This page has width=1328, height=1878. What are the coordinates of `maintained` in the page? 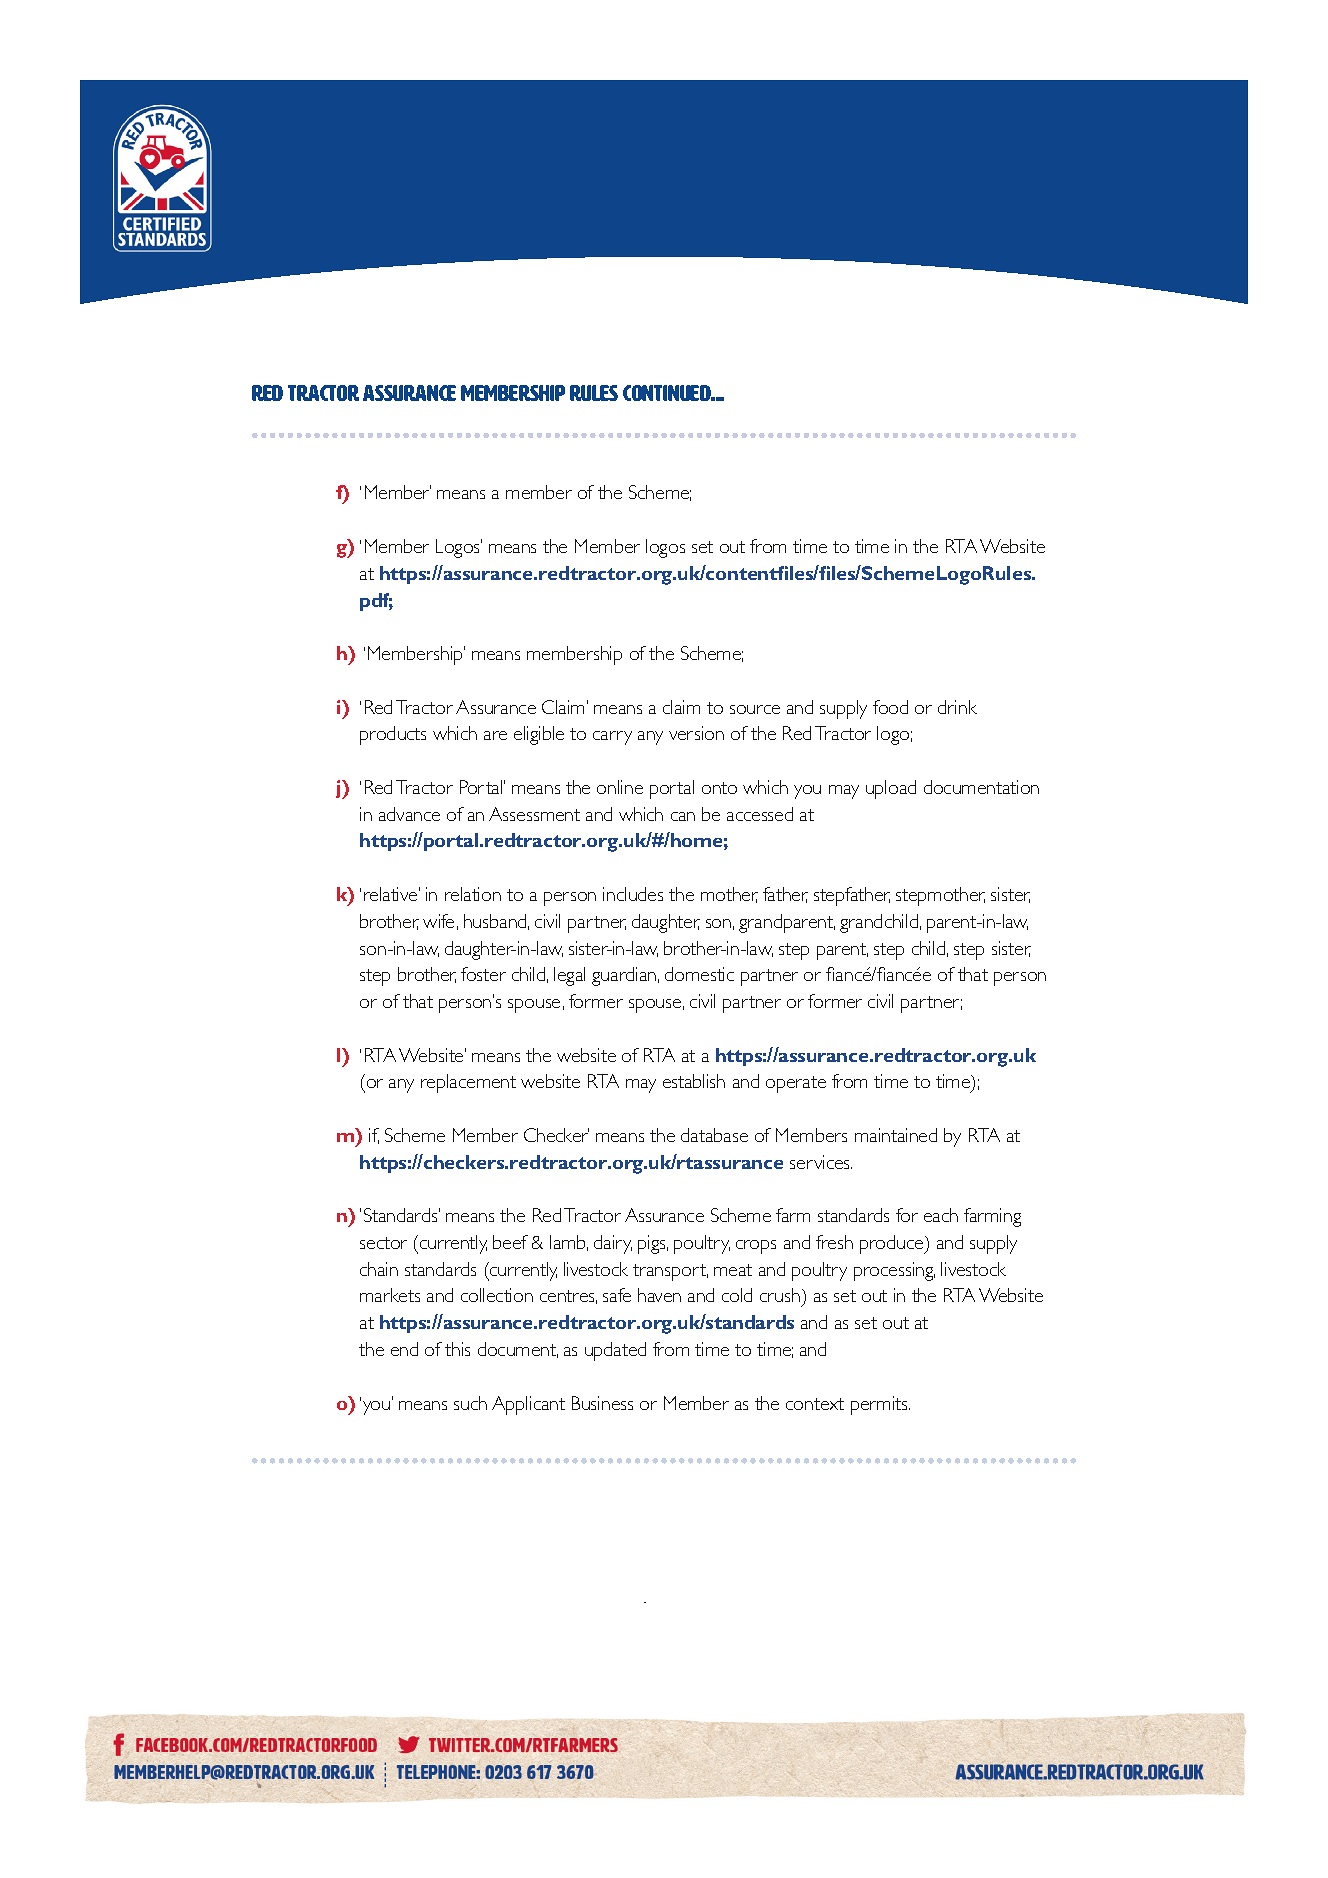 It's located at (896, 1135).
